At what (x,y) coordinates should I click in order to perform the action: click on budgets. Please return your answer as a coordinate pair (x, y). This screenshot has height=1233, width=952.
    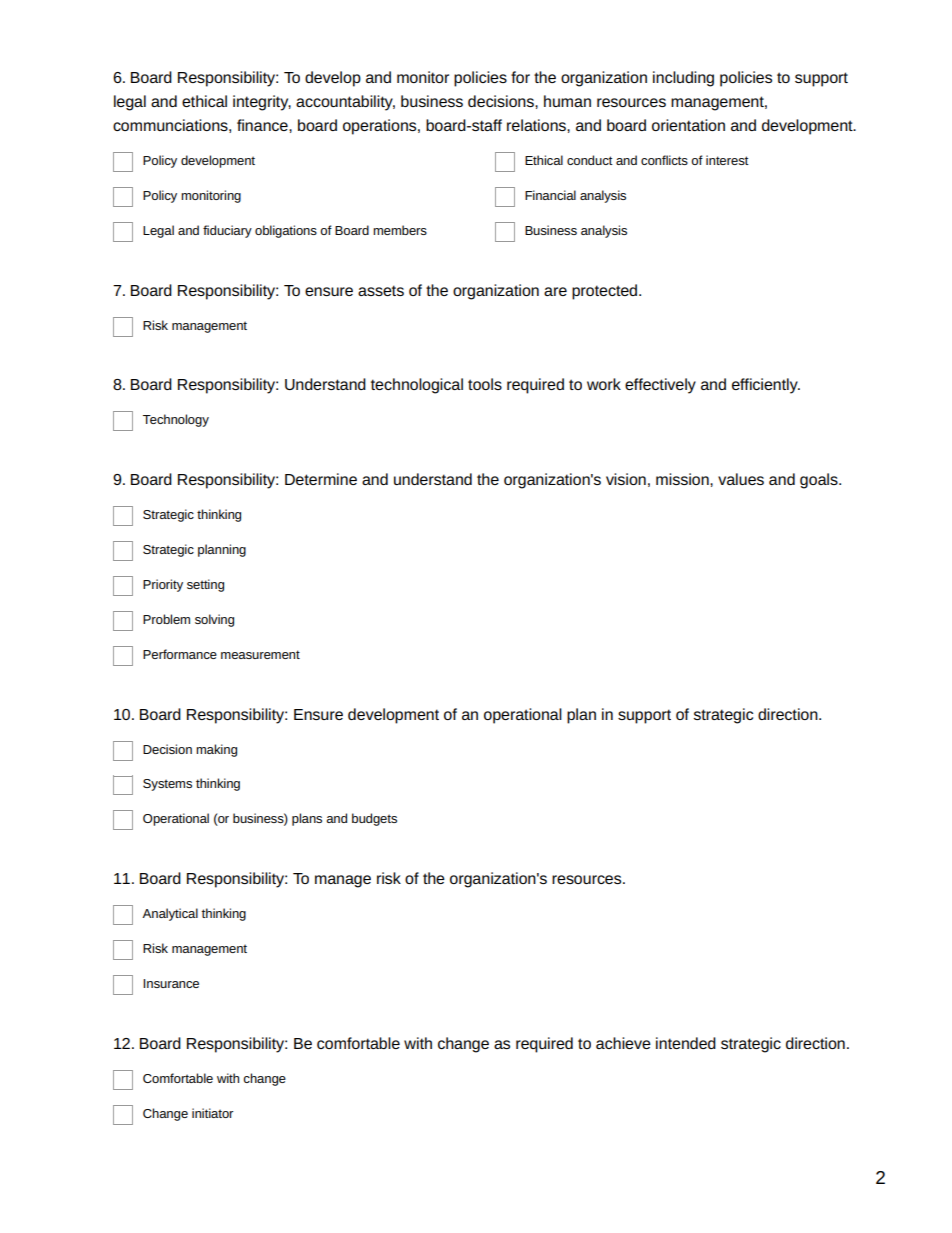
    Looking at the image, I should click on (374, 819).
